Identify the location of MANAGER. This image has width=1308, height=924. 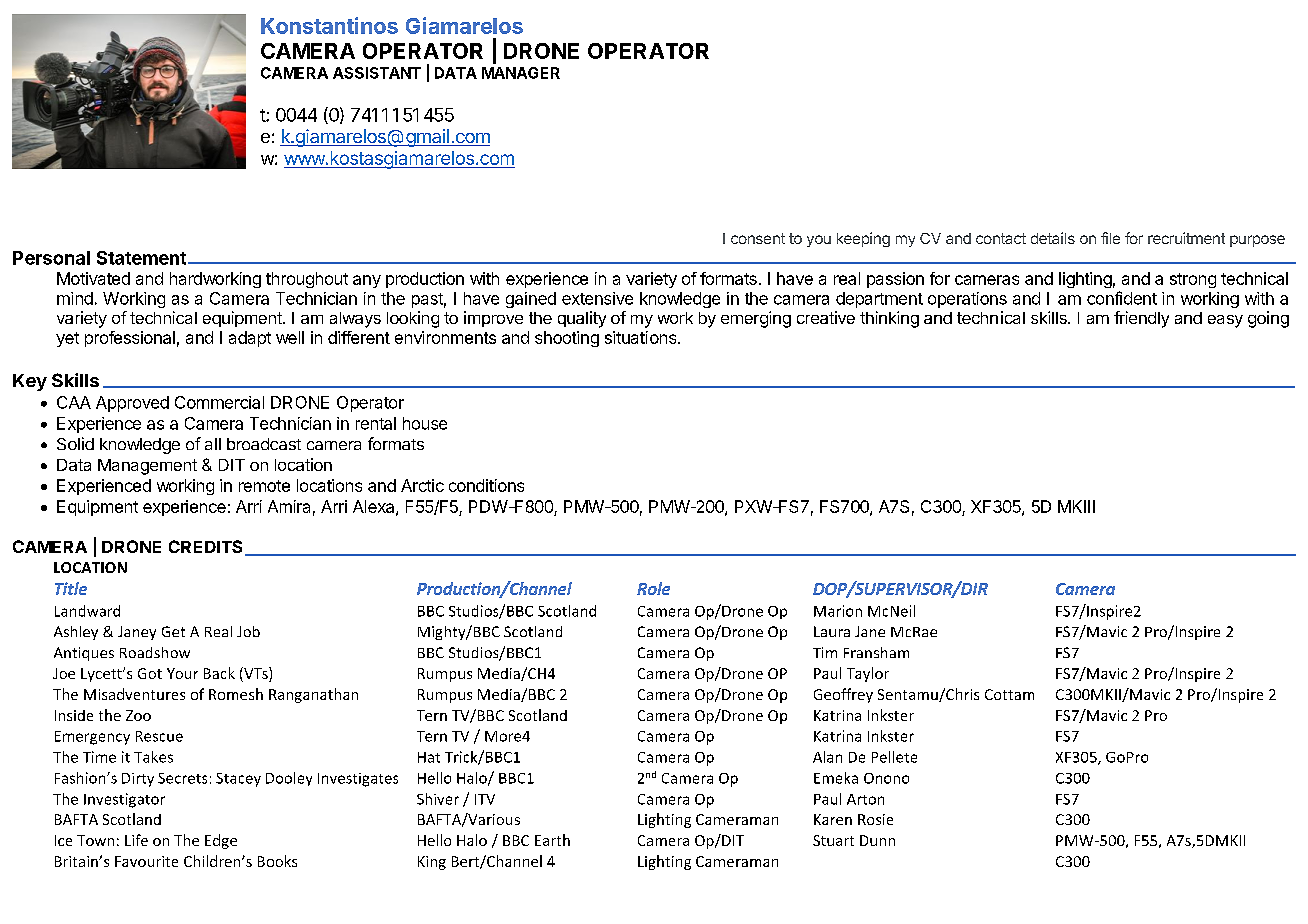
(521, 73).
